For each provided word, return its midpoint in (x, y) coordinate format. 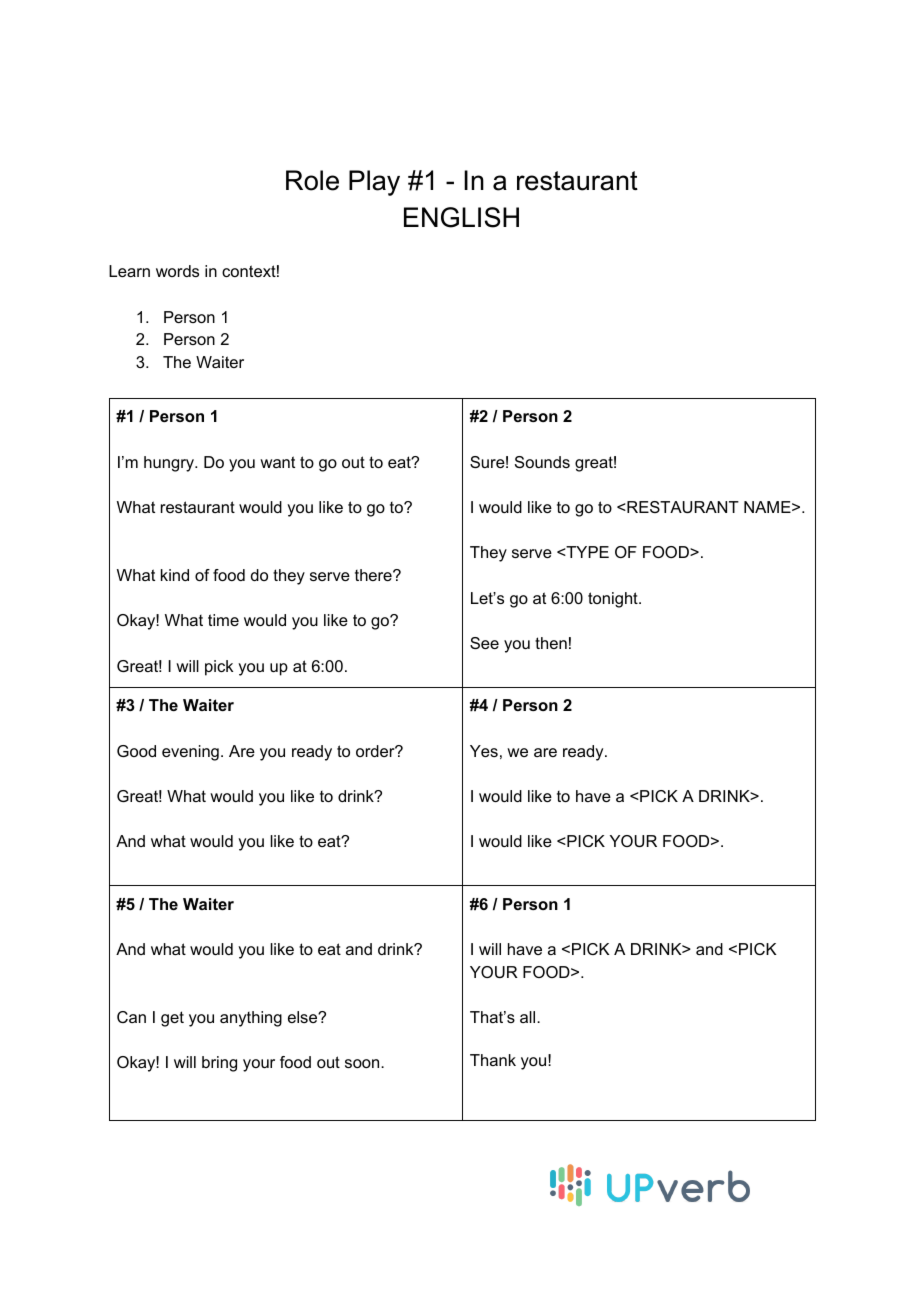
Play (374, 183)
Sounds (542, 462)
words (177, 271)
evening (190, 753)
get (172, 1019)
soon (363, 1063)
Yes (484, 751)
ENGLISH (461, 217)
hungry (170, 464)
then (551, 643)
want (277, 462)
